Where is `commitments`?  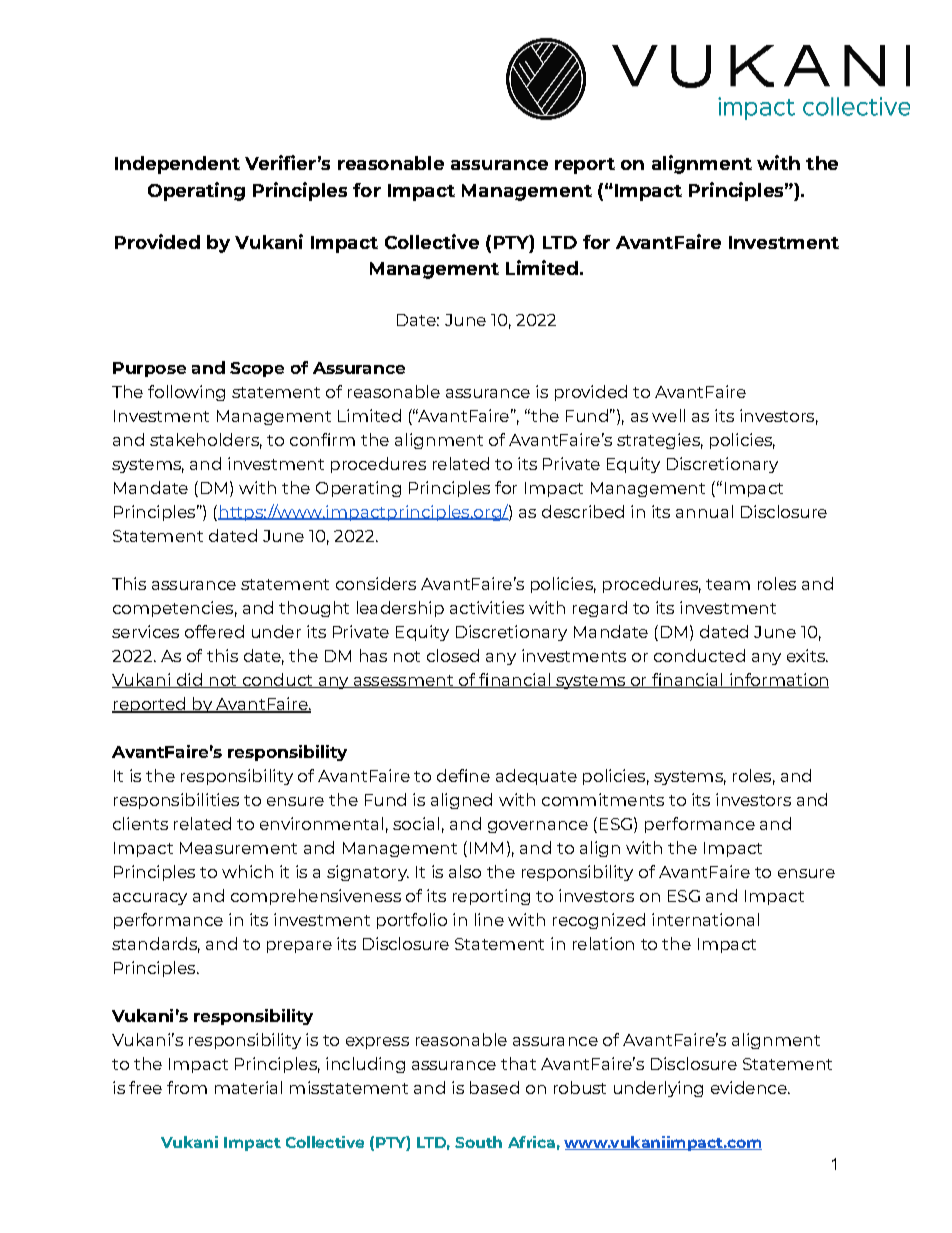 commitments is located at coordinates (603, 799).
